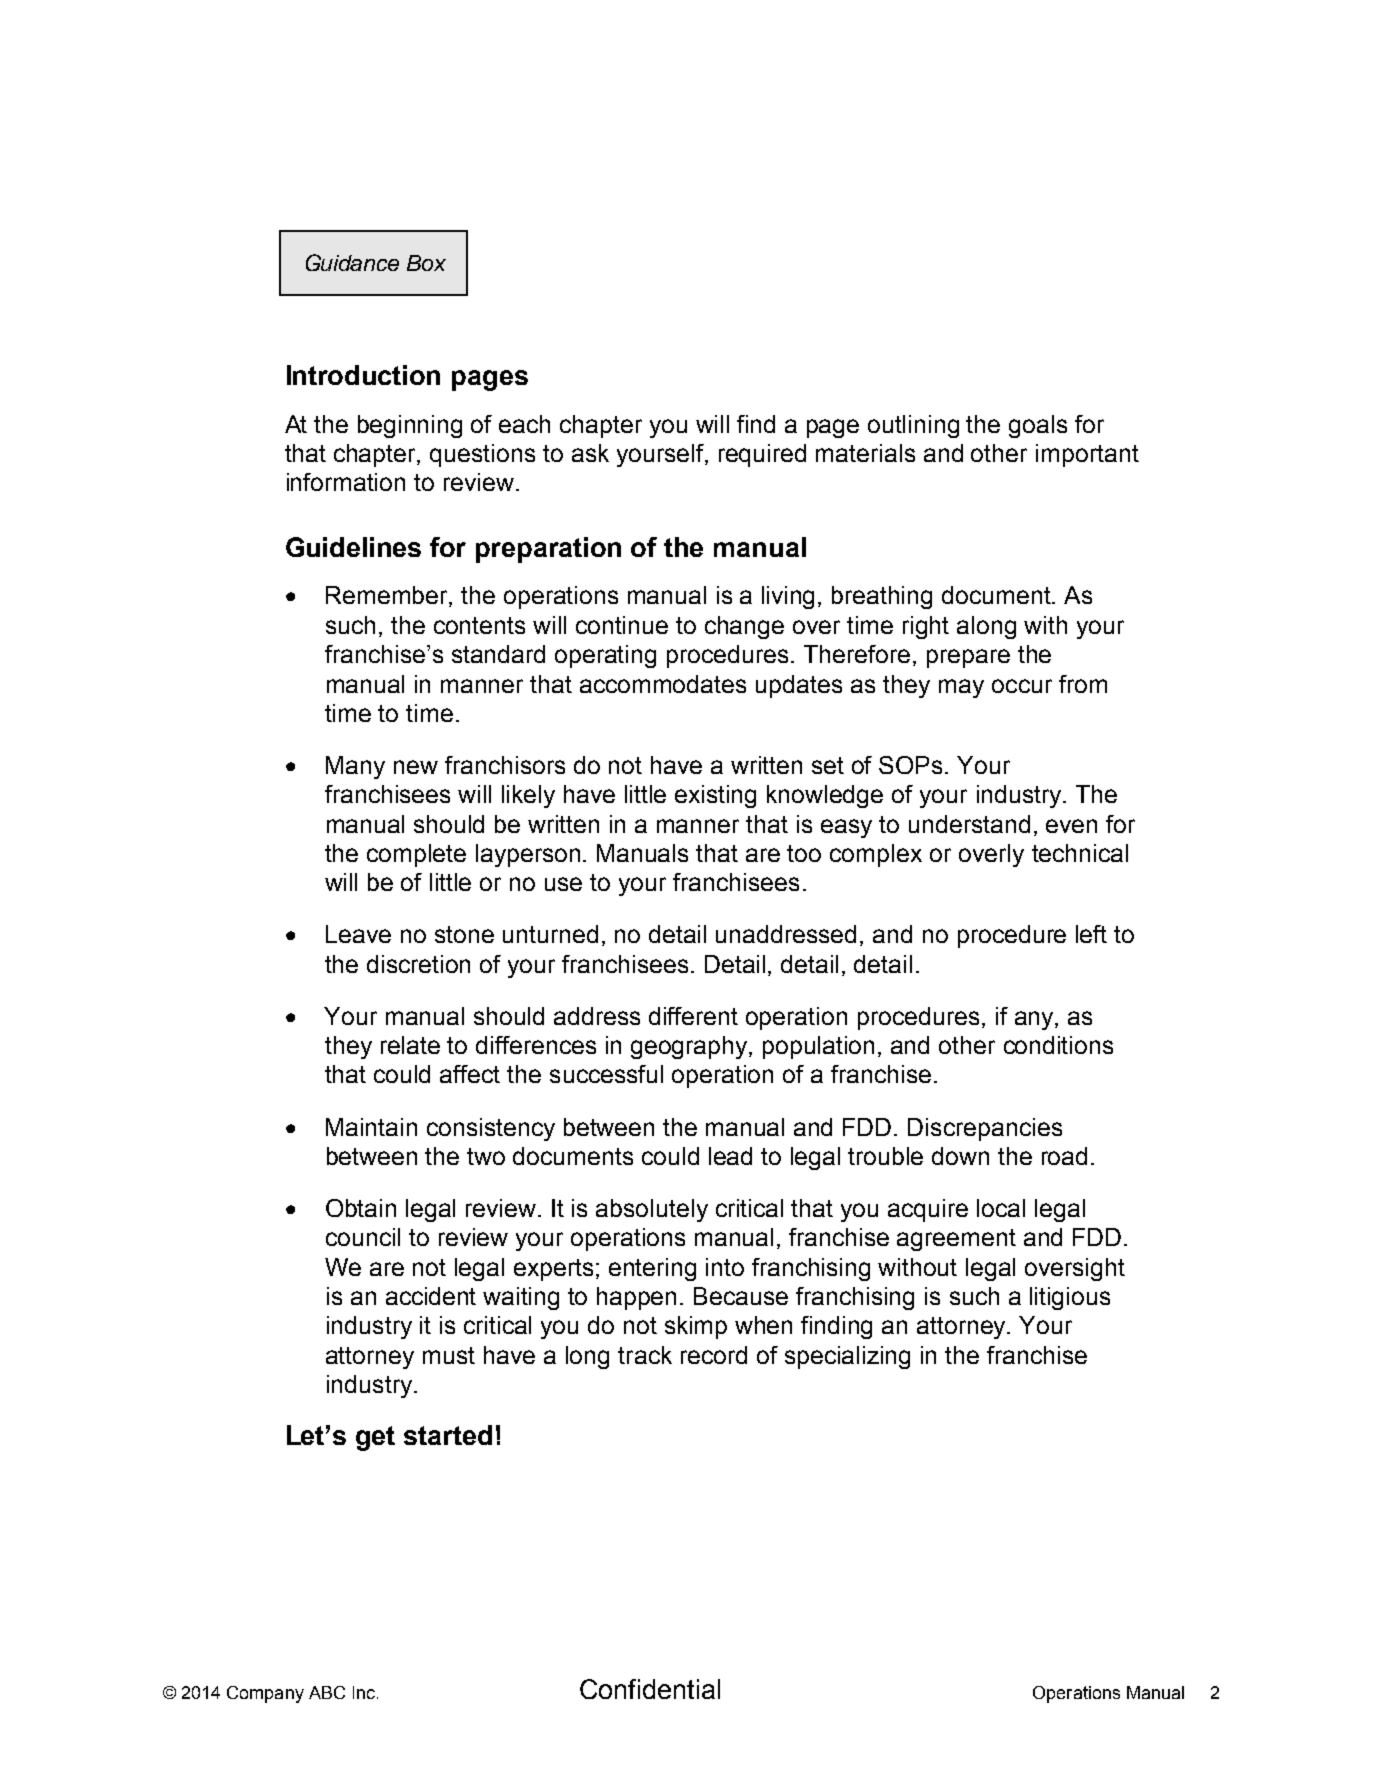 The image size is (1383, 1790). I want to click on accommodates, so click(663, 684).
